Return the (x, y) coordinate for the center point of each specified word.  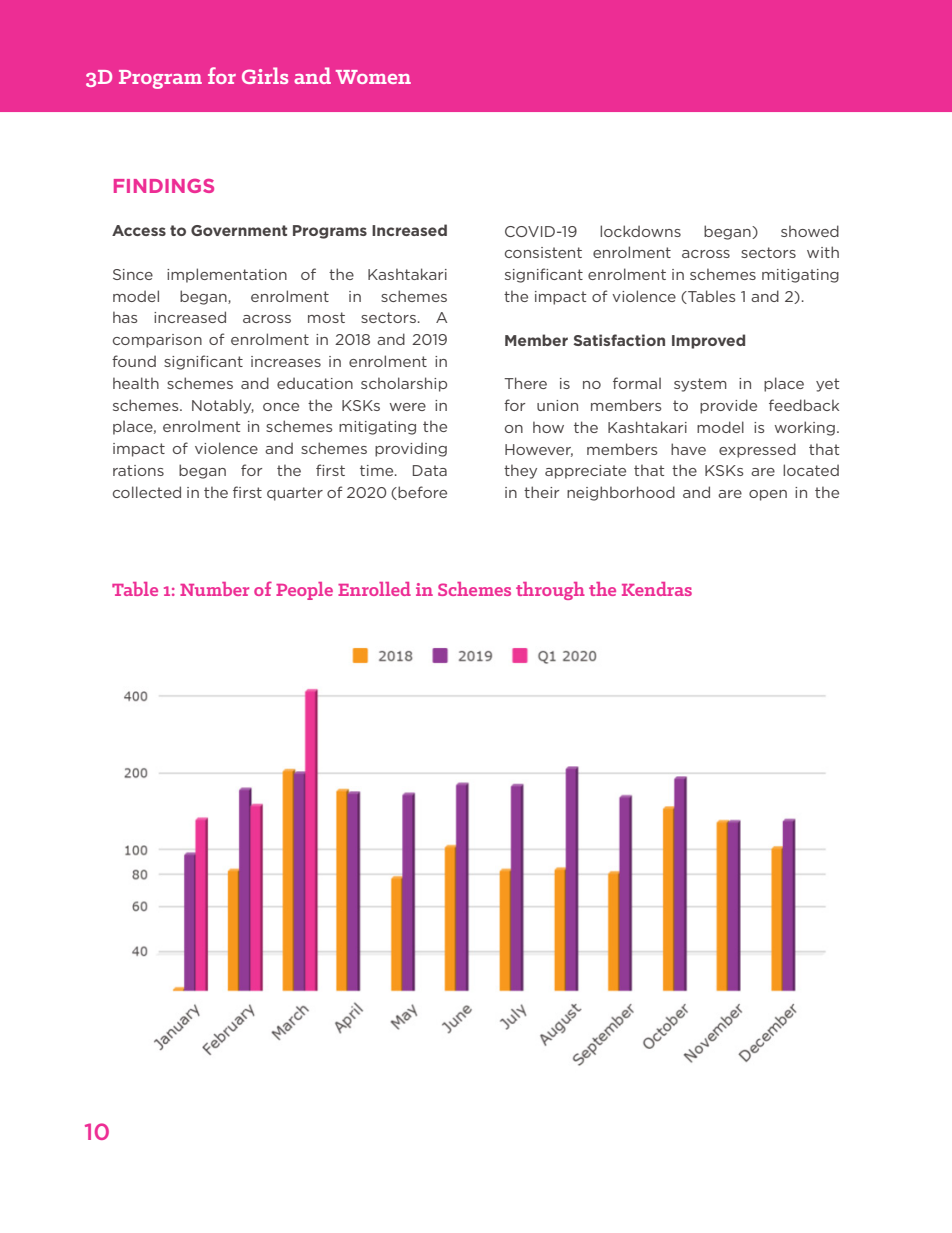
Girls (265, 75)
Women (373, 77)
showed (810, 231)
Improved (708, 341)
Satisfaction (619, 340)
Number (214, 589)
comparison (157, 341)
